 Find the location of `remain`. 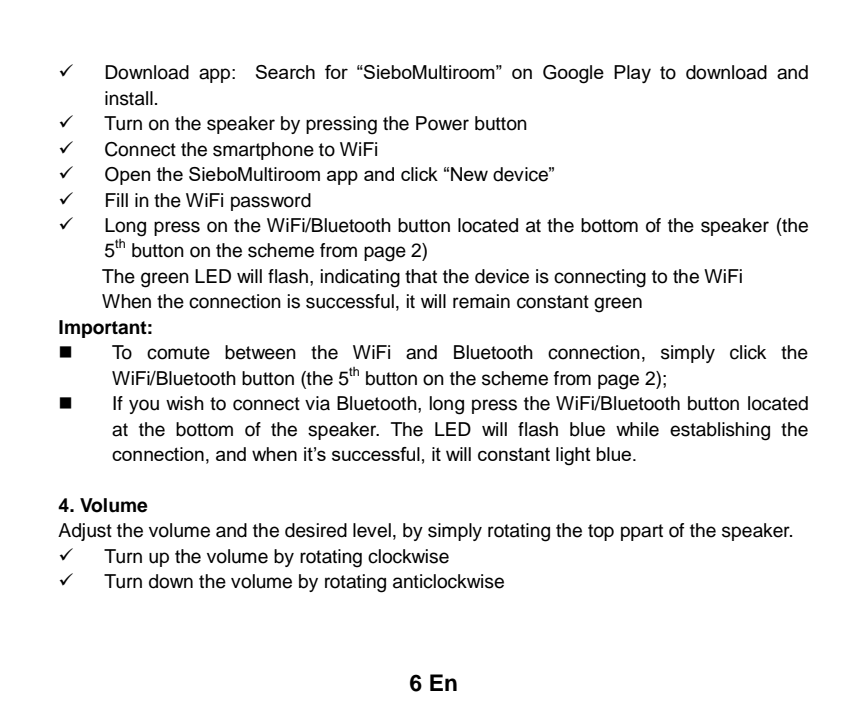

remain is located at coordinates (481, 301).
